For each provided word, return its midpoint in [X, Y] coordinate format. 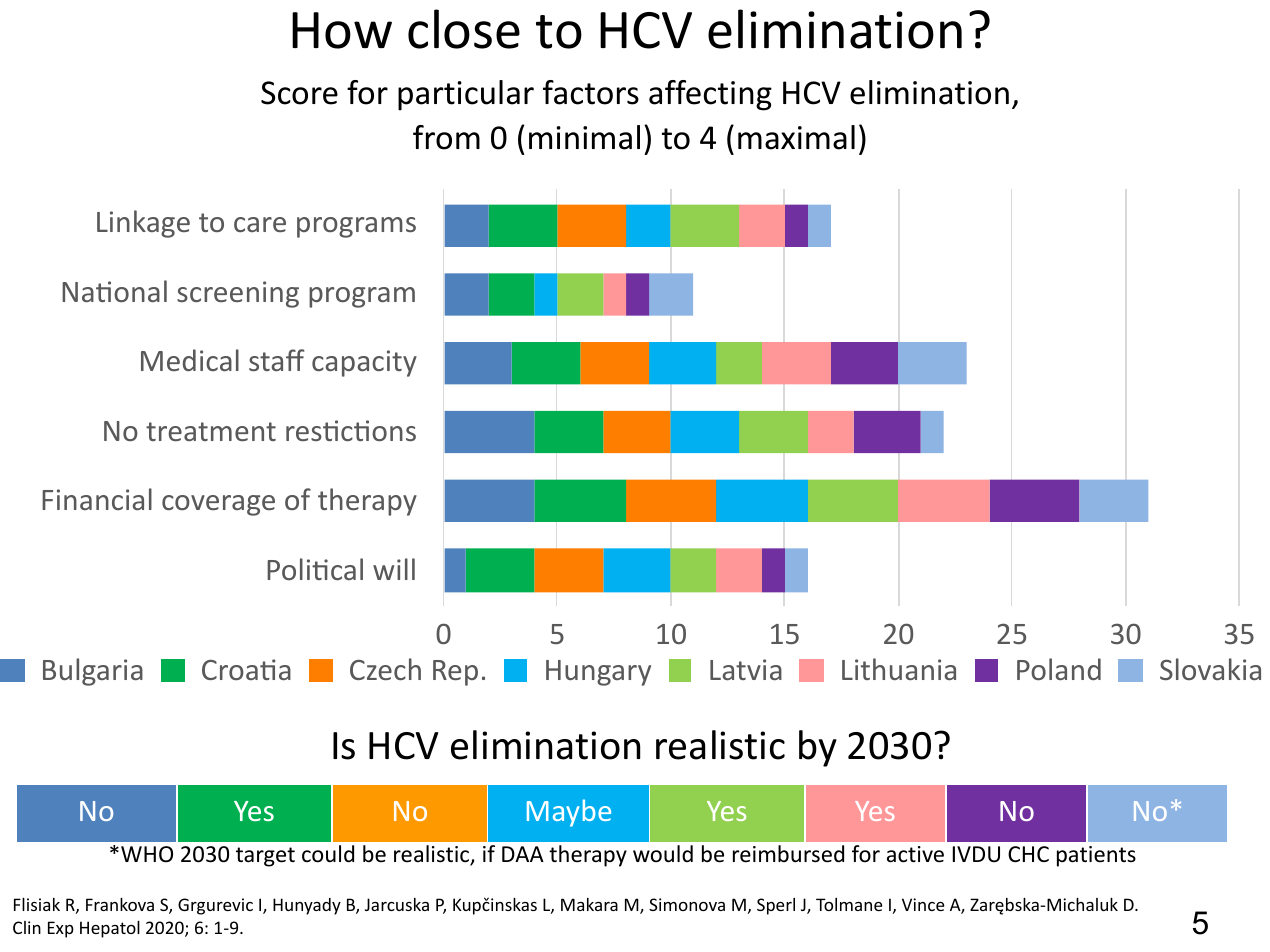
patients [1096, 856]
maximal [796, 137]
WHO [147, 854]
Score [299, 93]
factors [591, 92]
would [663, 854]
